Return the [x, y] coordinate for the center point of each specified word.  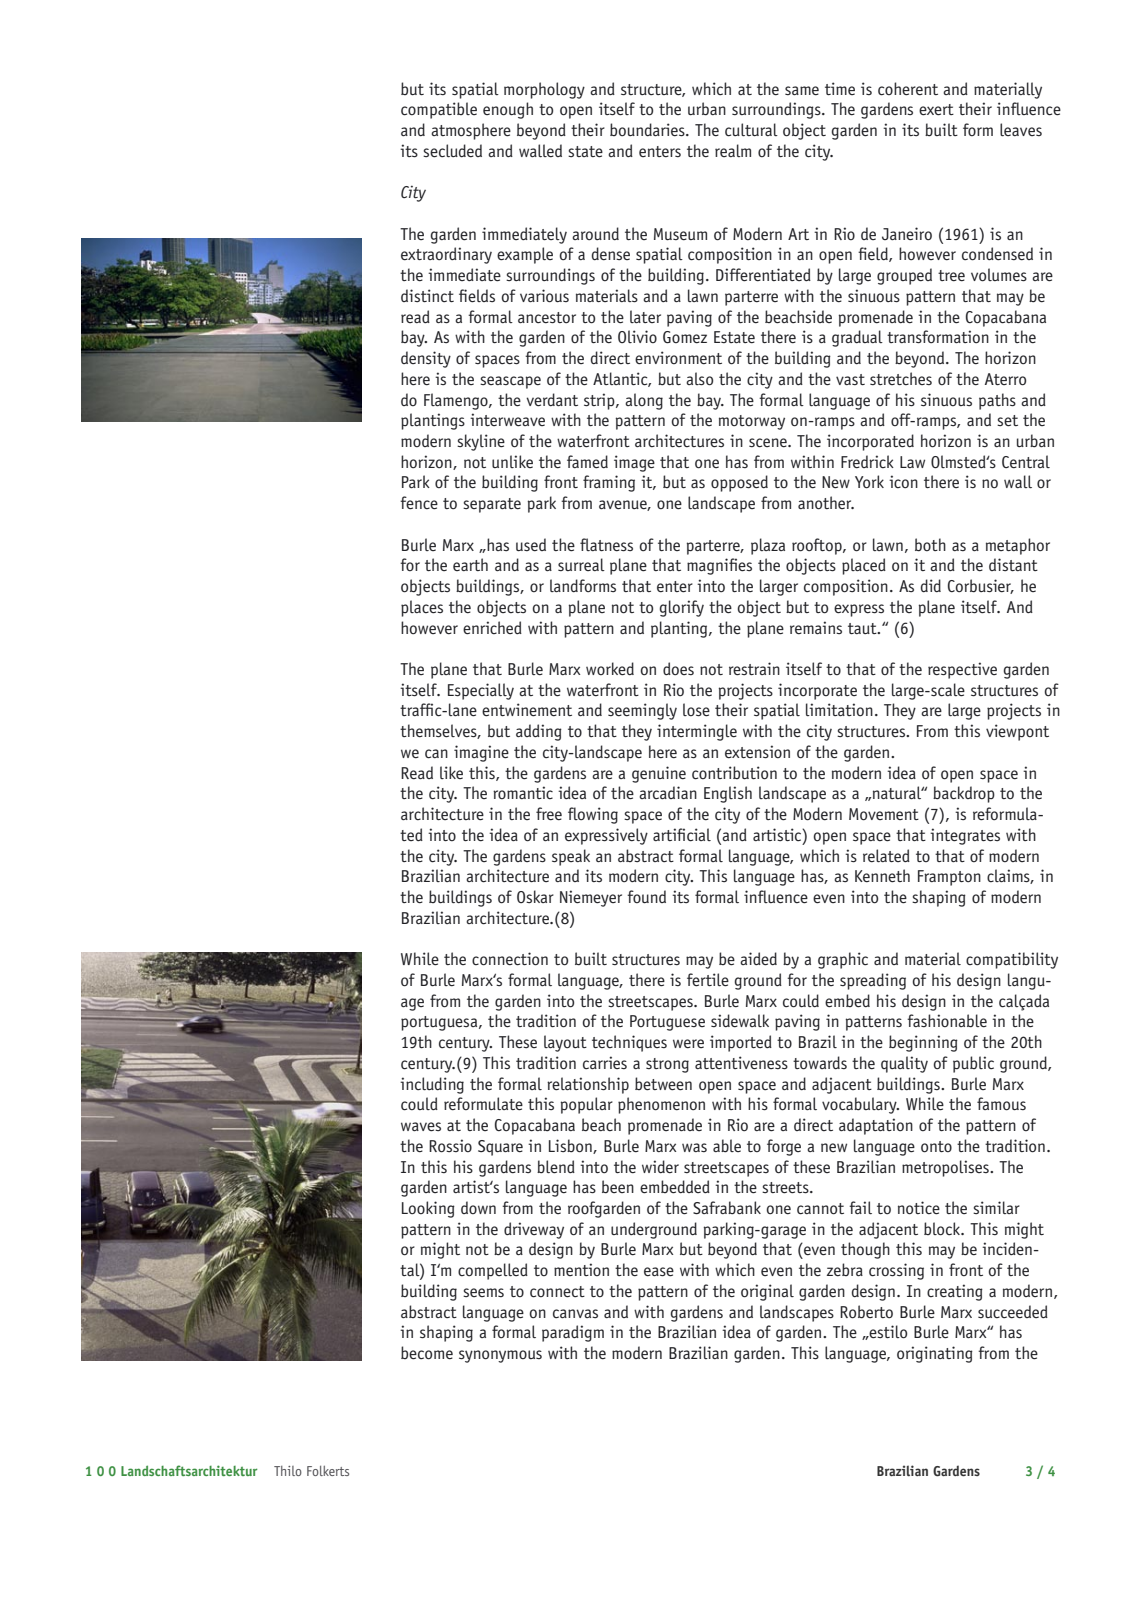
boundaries [648, 130]
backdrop [964, 794]
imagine [481, 753]
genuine [659, 774]
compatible [439, 110]
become [427, 1353]
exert [936, 110]
